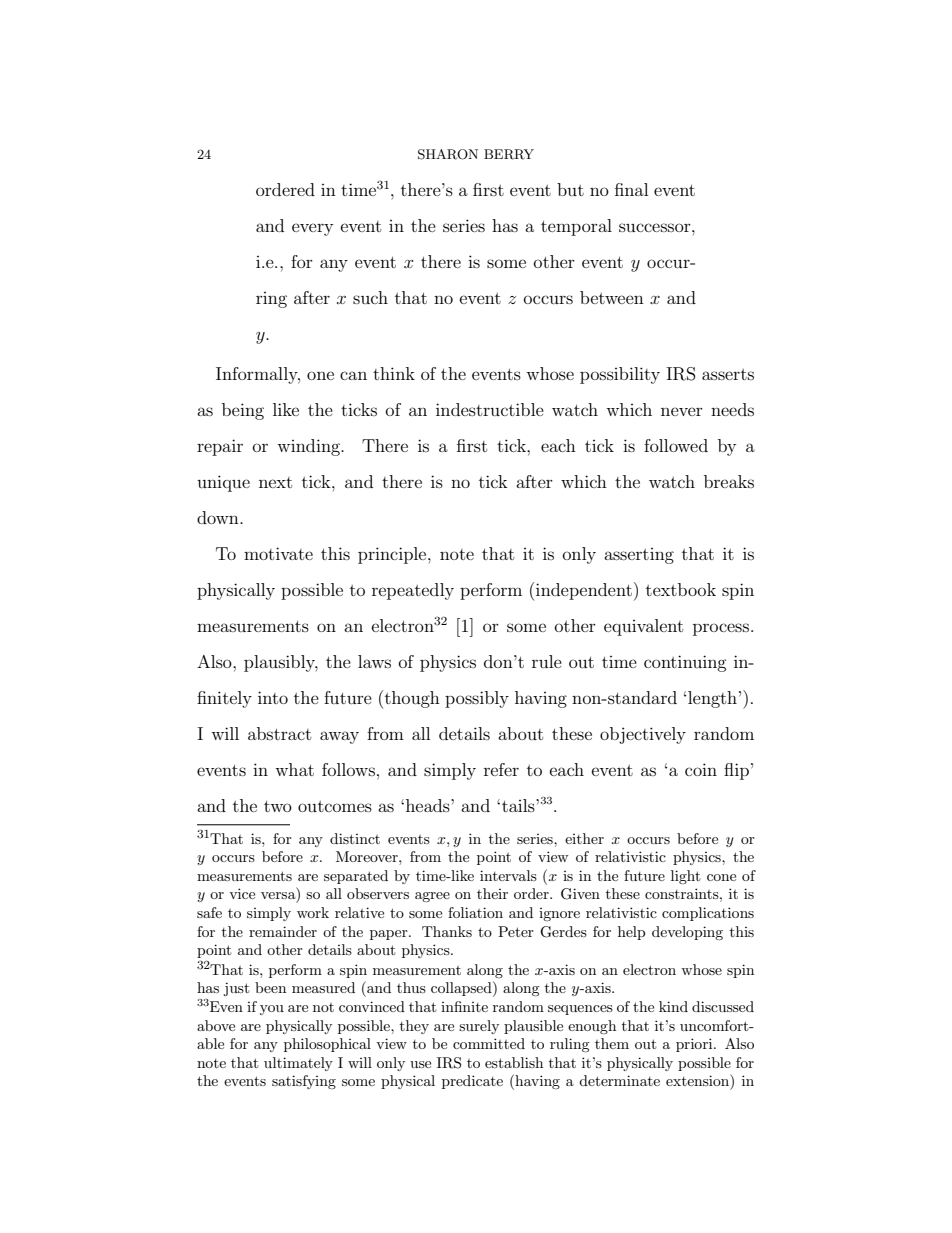 The width and height of the screenshot is (952, 1233). Describe the element at coordinates (429, 805) in the screenshot. I see `heads` at that location.
